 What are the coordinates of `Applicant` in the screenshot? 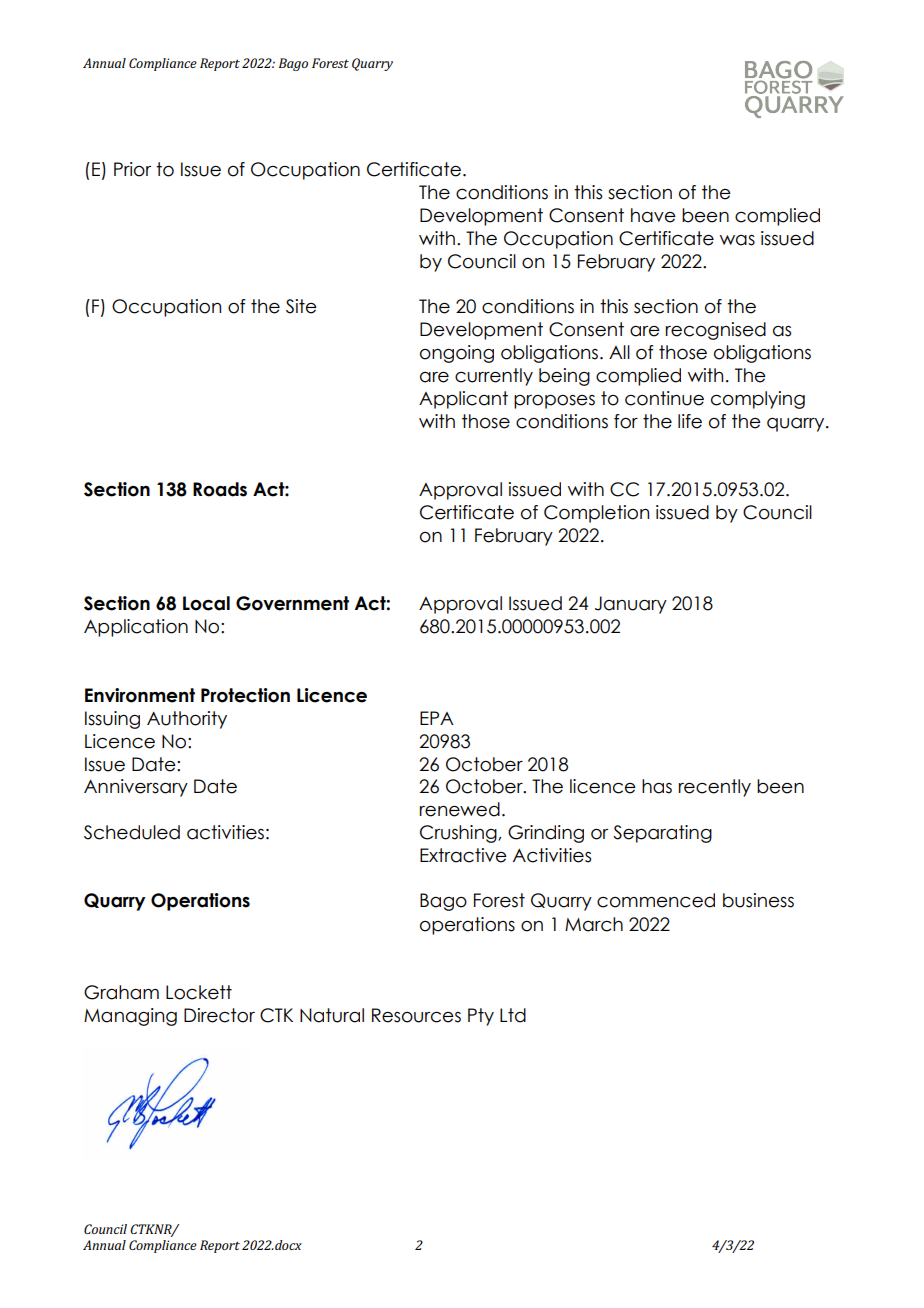 It's located at (463, 400).
